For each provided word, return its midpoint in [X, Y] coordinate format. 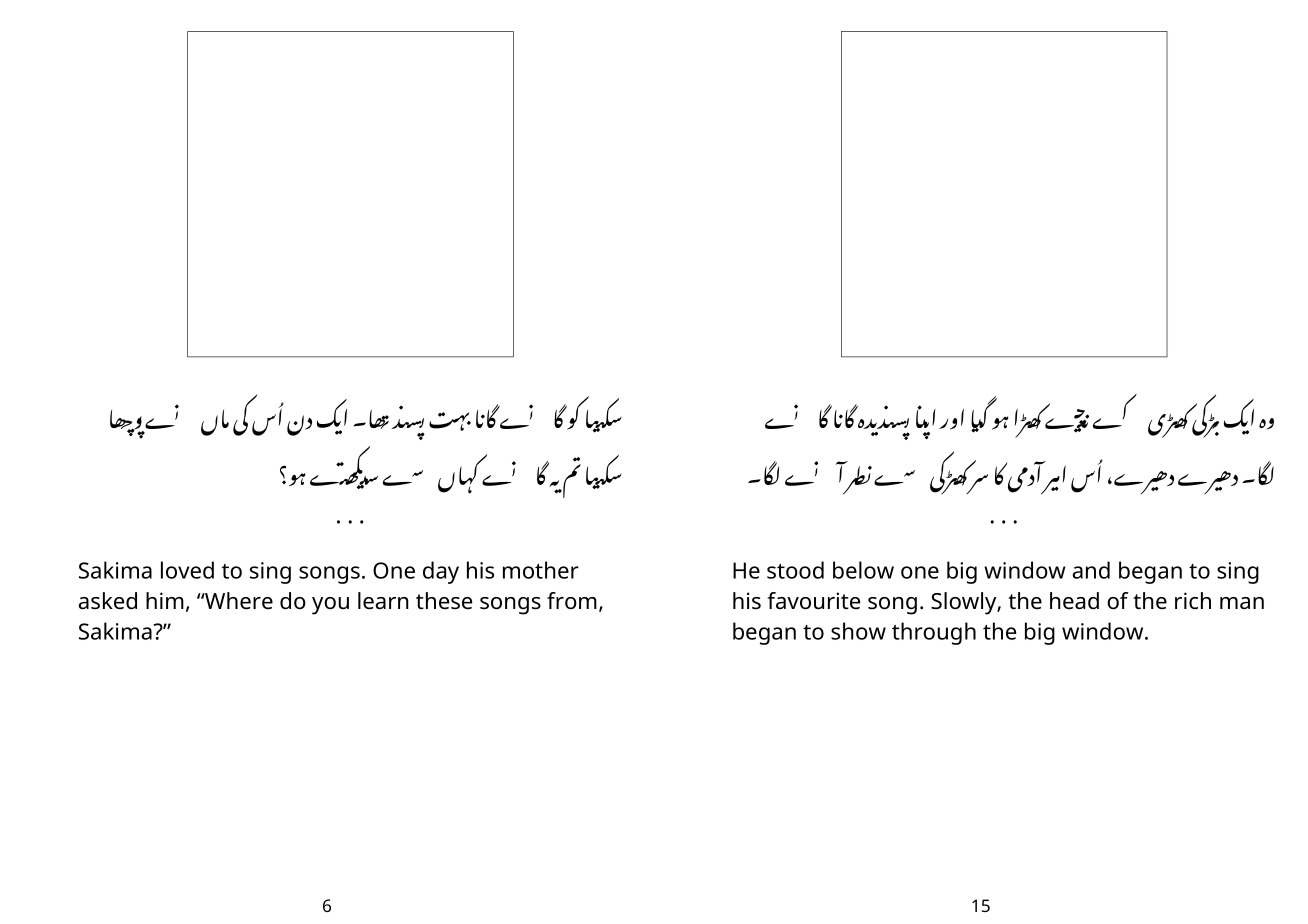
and [1091, 570]
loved [187, 570]
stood [795, 570]
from [572, 600]
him [165, 600]
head [1074, 601]
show [858, 631]
